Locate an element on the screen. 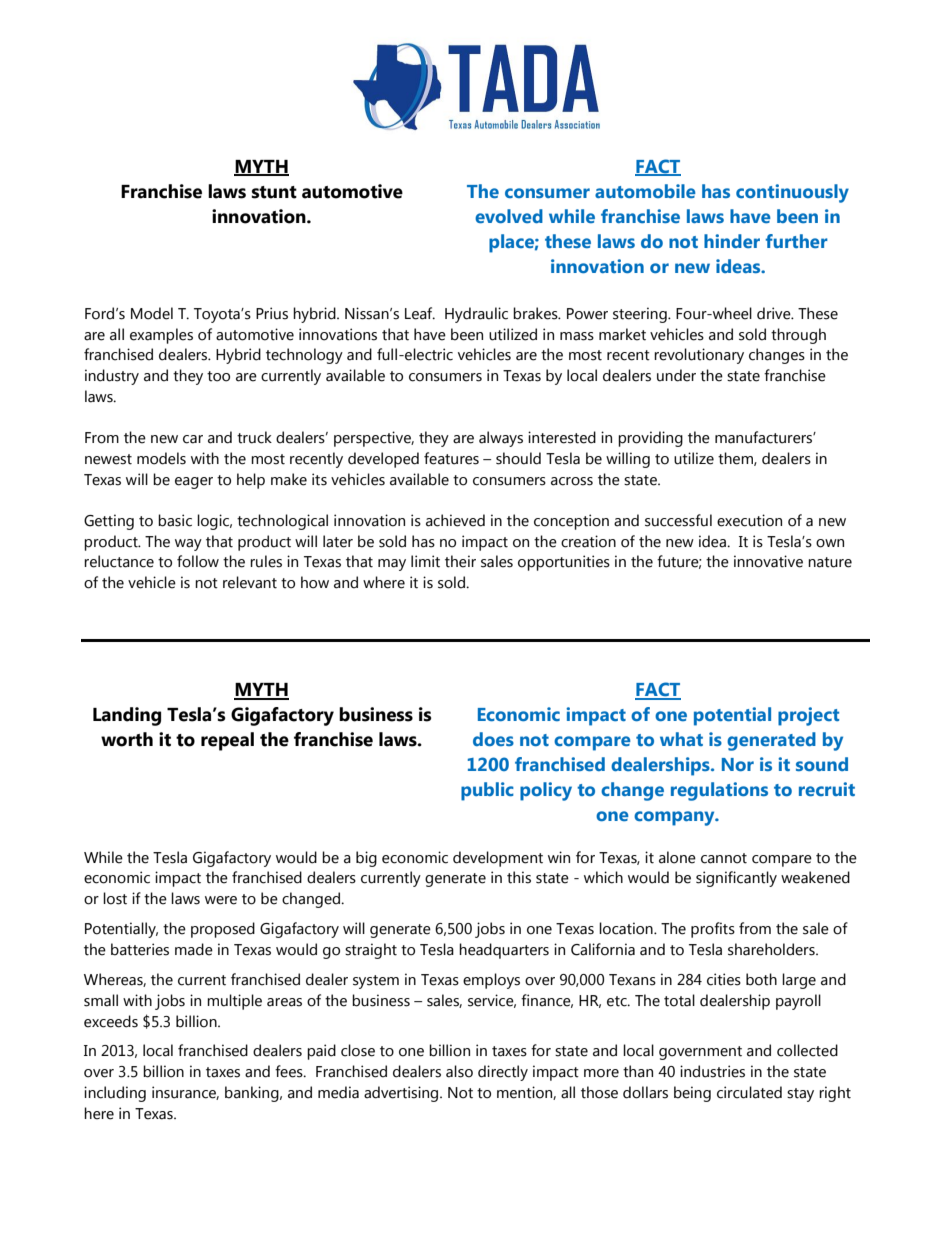  car is located at coordinates (193, 439).
